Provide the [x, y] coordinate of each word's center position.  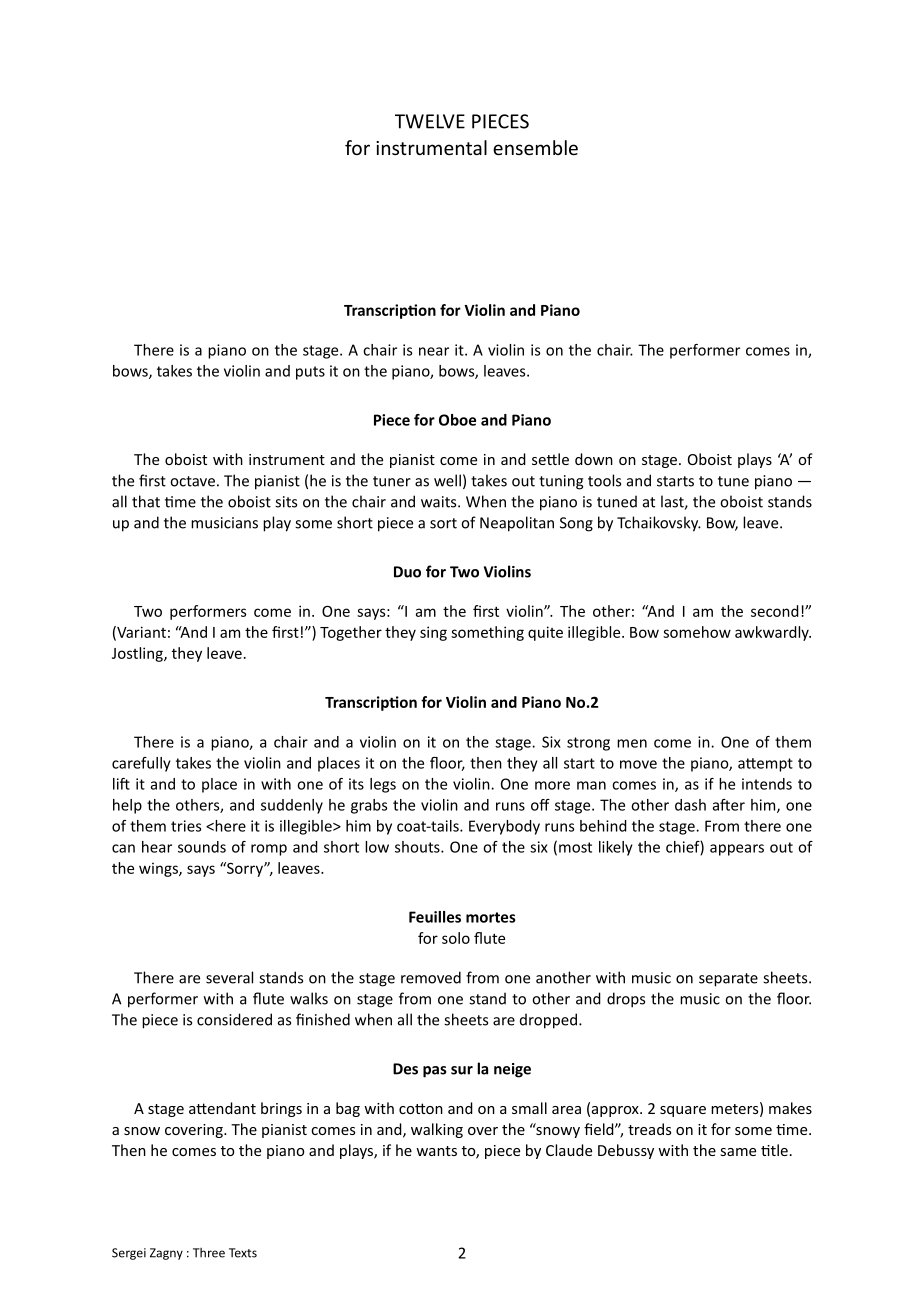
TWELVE [430, 121]
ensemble [535, 147]
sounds [202, 847]
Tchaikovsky [659, 524]
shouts [418, 847]
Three [209, 1253]
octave [192, 481]
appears [737, 850]
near [434, 351]
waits [440, 502]
